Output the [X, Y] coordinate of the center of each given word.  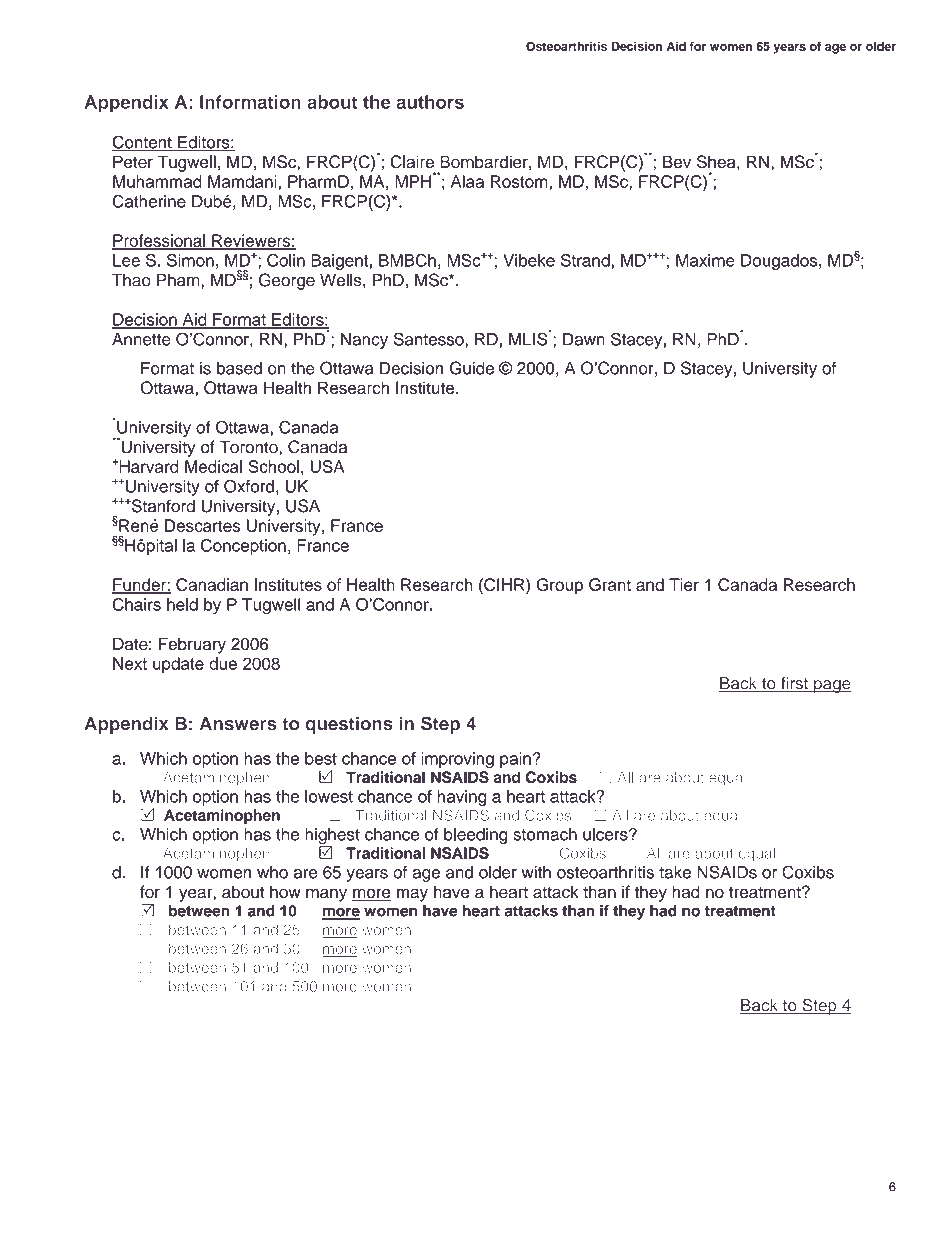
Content [143, 143]
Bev [677, 162]
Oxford [249, 486]
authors [430, 102]
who [272, 872]
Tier [684, 584]
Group [559, 586]
